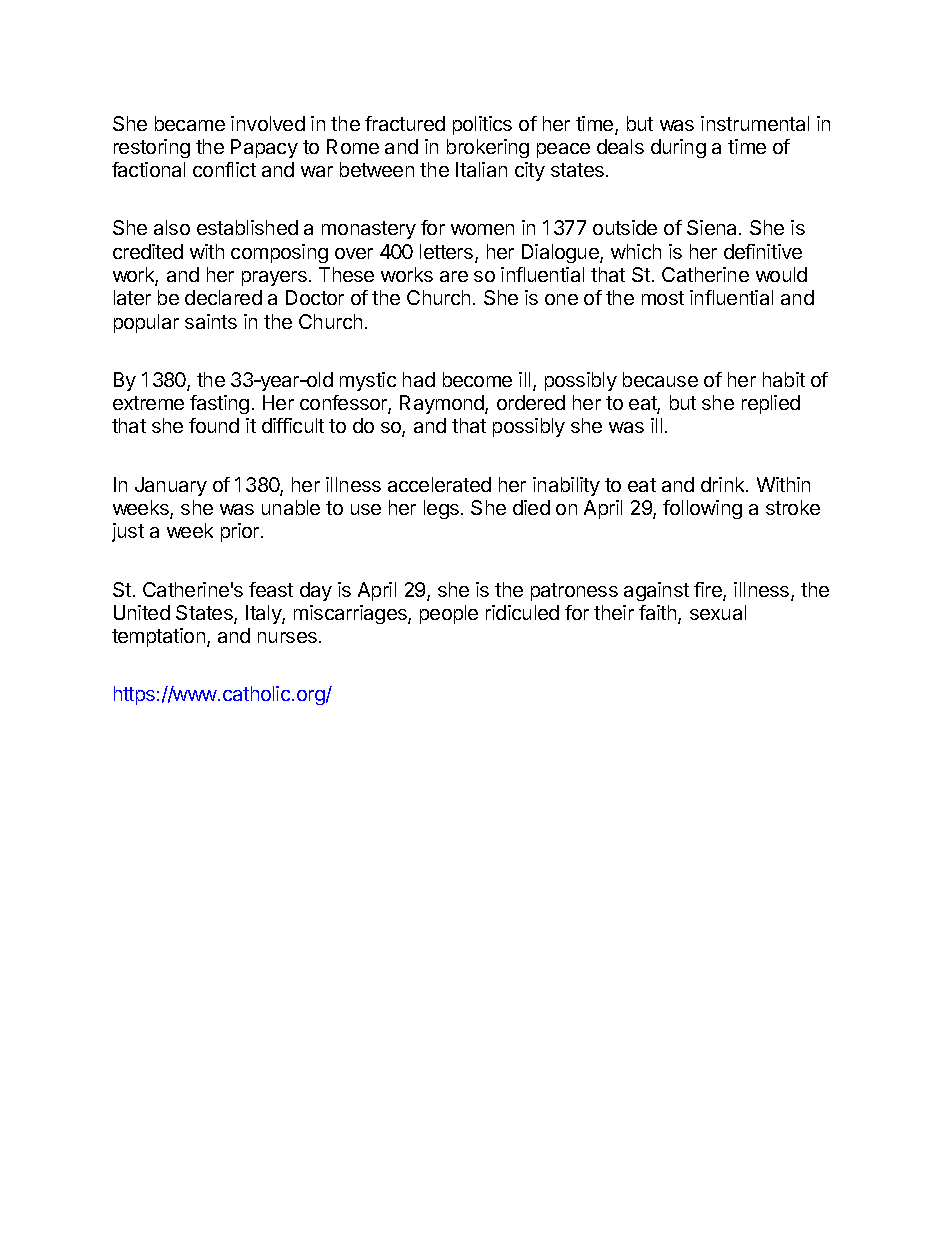  I want to click on became, so click(190, 123).
